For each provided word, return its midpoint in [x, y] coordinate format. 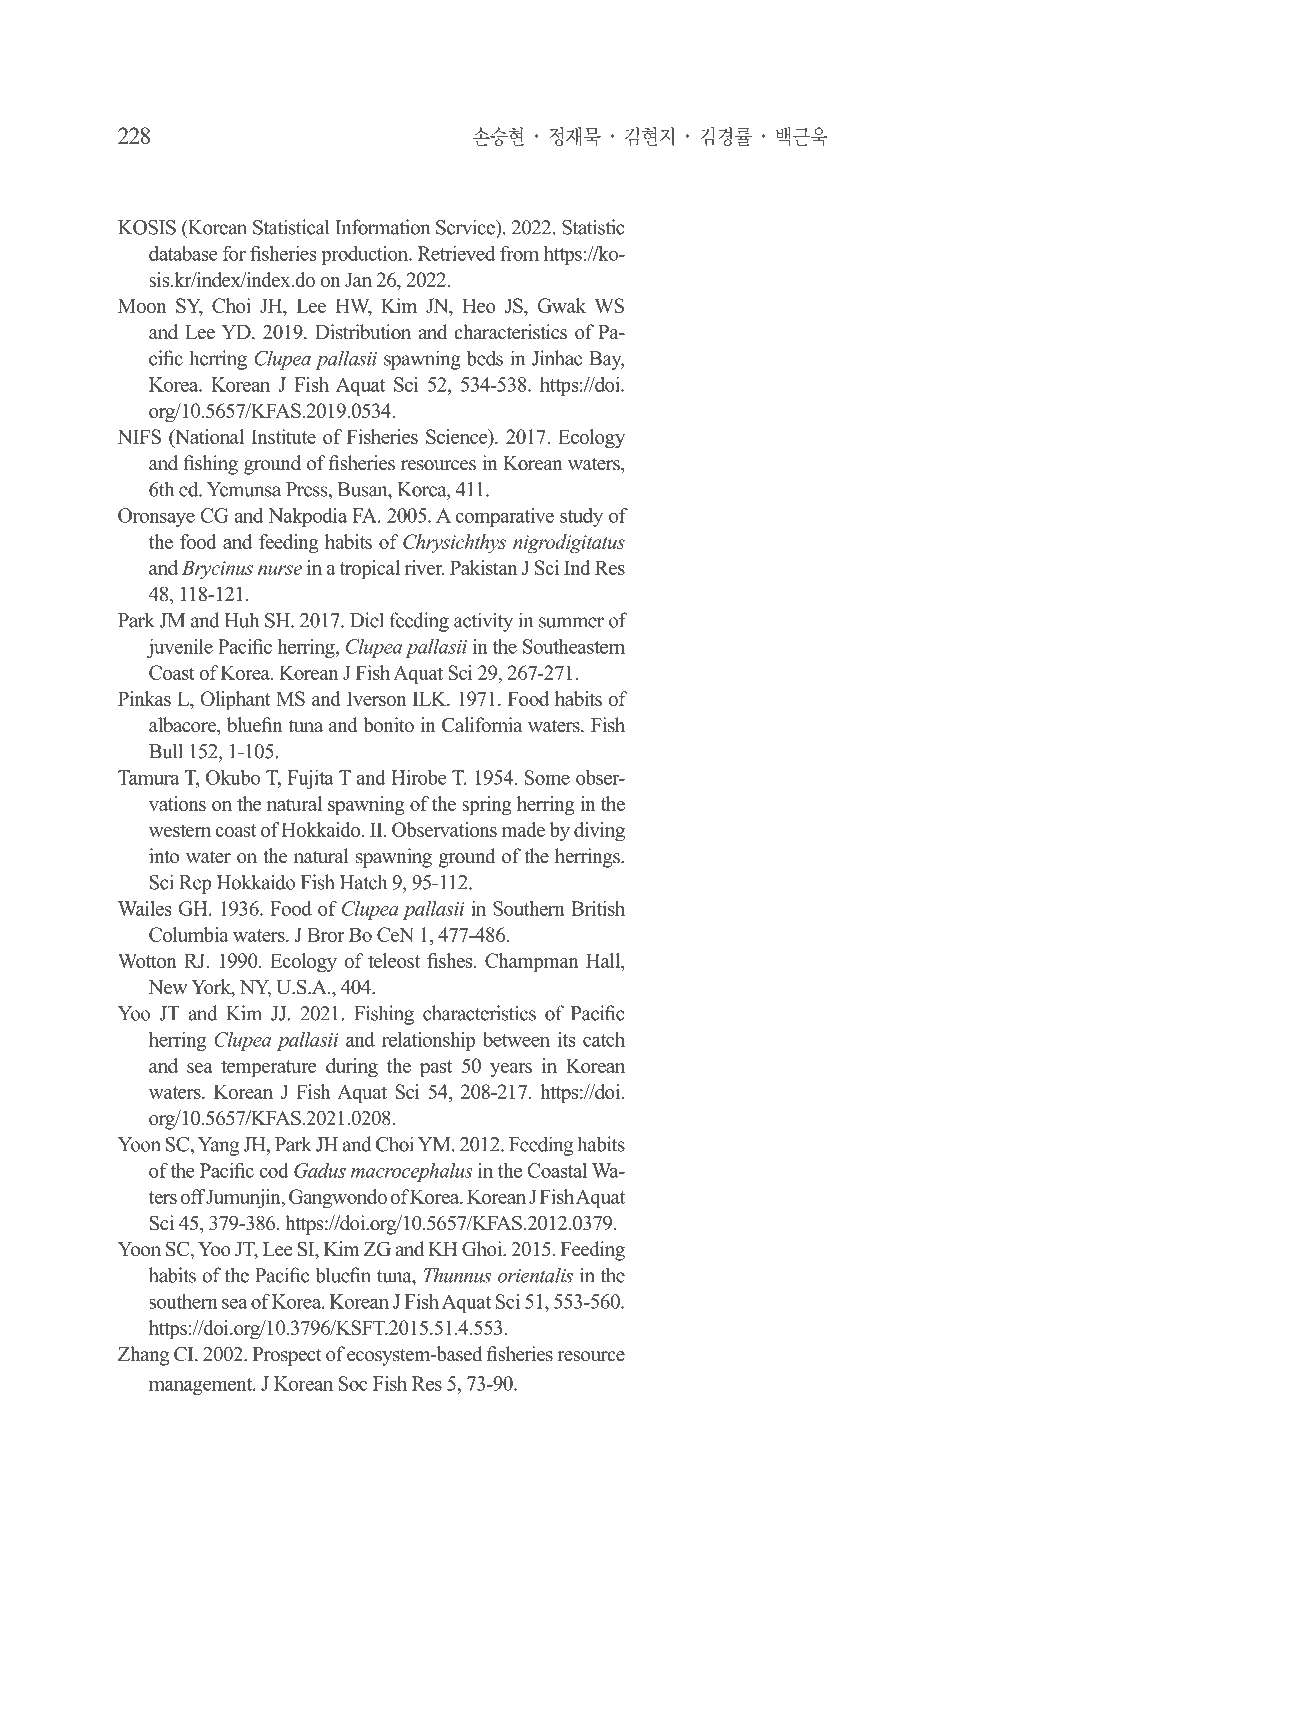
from [519, 253]
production [366, 255]
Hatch [363, 882]
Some [547, 777]
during [352, 1068]
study [581, 517]
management [202, 1386]
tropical [369, 570]
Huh [241, 620]
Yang [218, 1146]
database [183, 253]
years [511, 1070]
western [180, 830]
